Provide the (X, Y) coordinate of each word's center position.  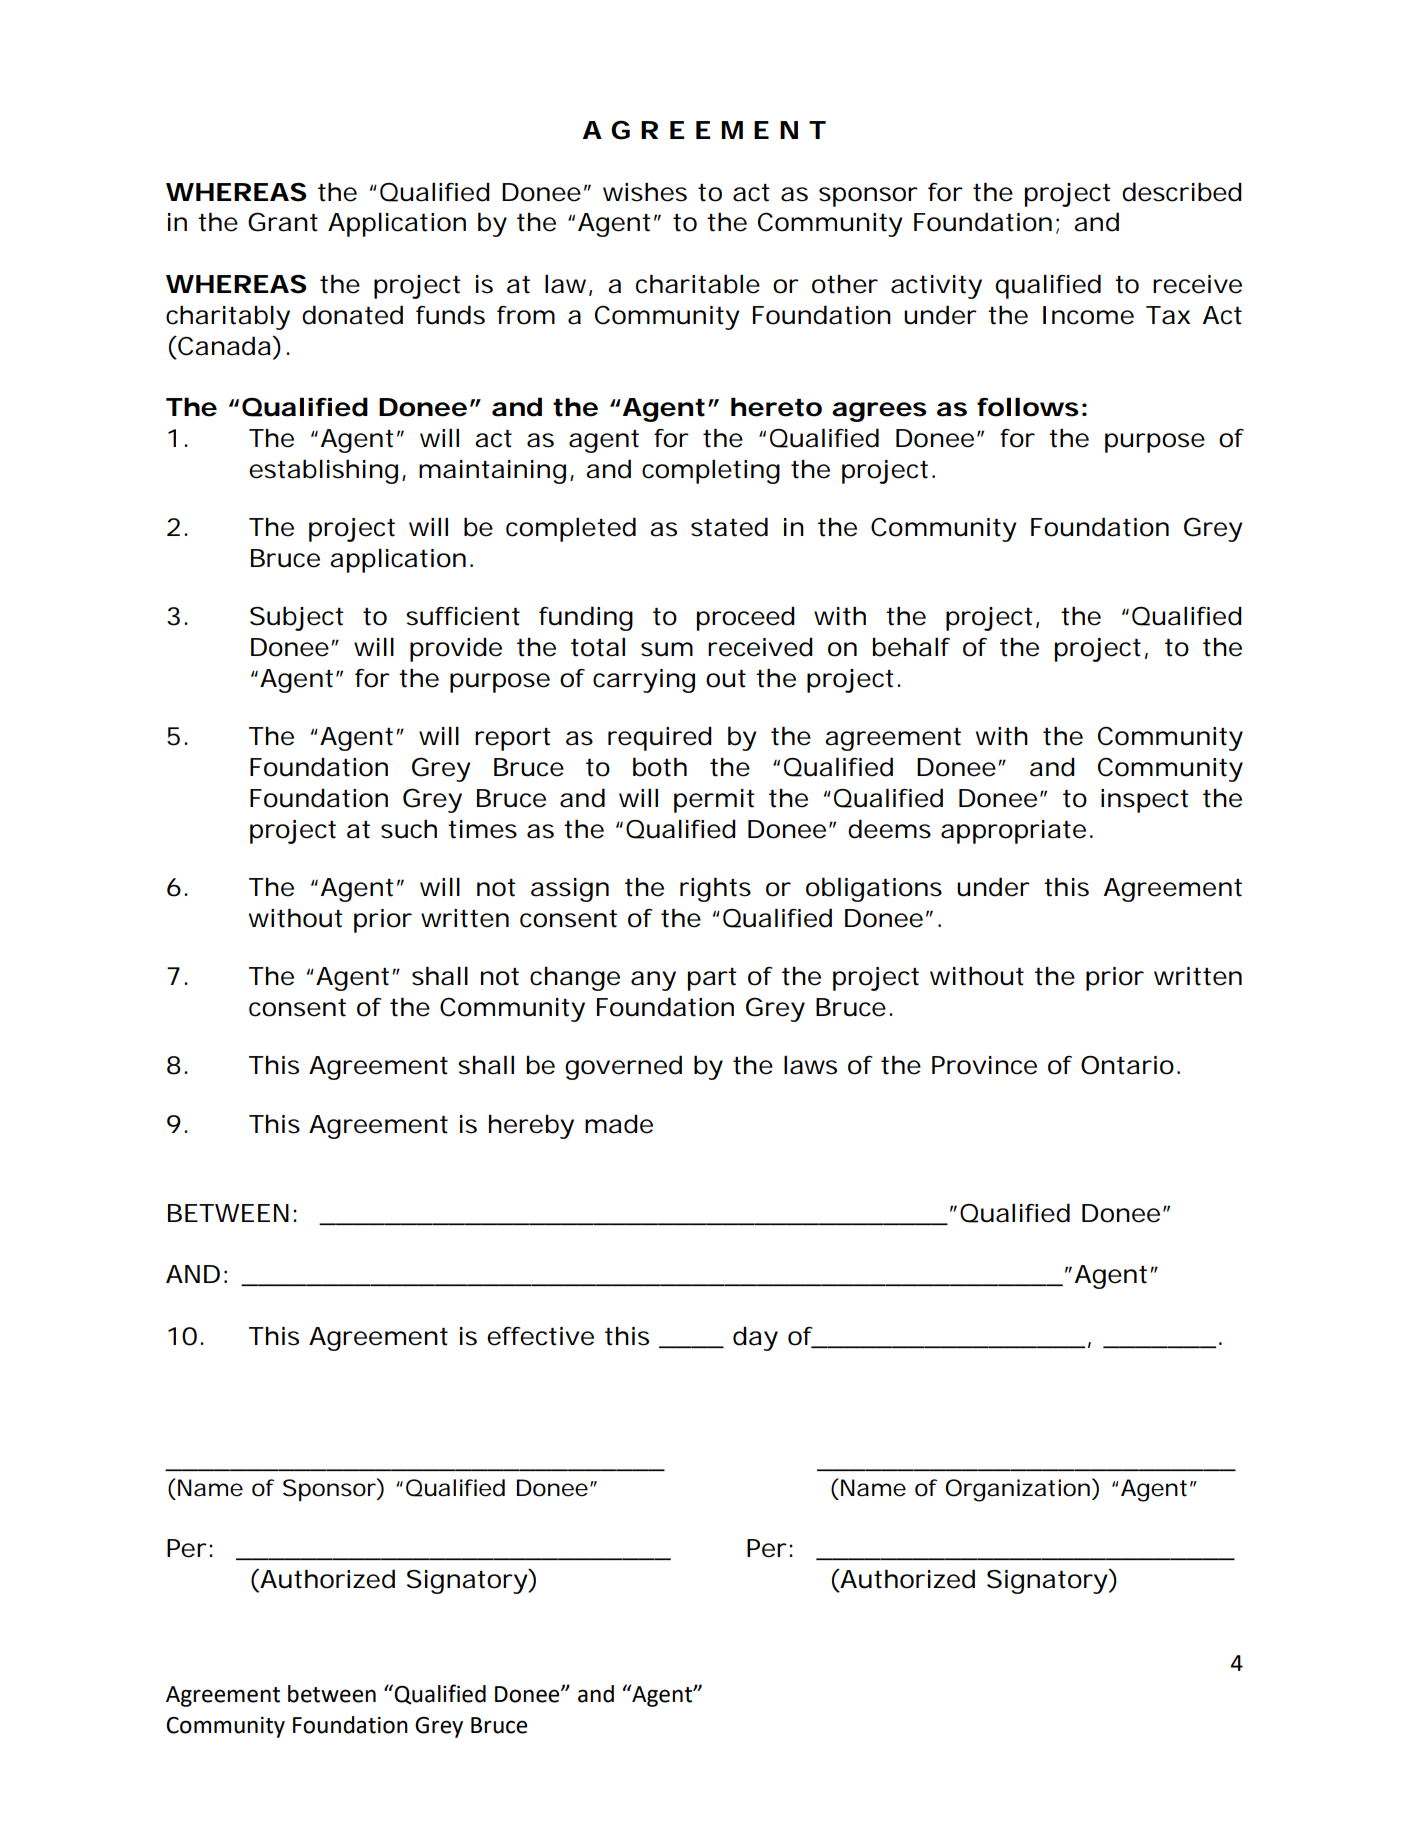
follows (1028, 407)
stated (729, 527)
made (619, 1124)
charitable (698, 284)
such (409, 829)
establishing (323, 471)
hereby (531, 1126)
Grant (283, 222)
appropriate (1013, 832)
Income (1088, 315)
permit (714, 801)
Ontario (1127, 1065)
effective (540, 1336)
